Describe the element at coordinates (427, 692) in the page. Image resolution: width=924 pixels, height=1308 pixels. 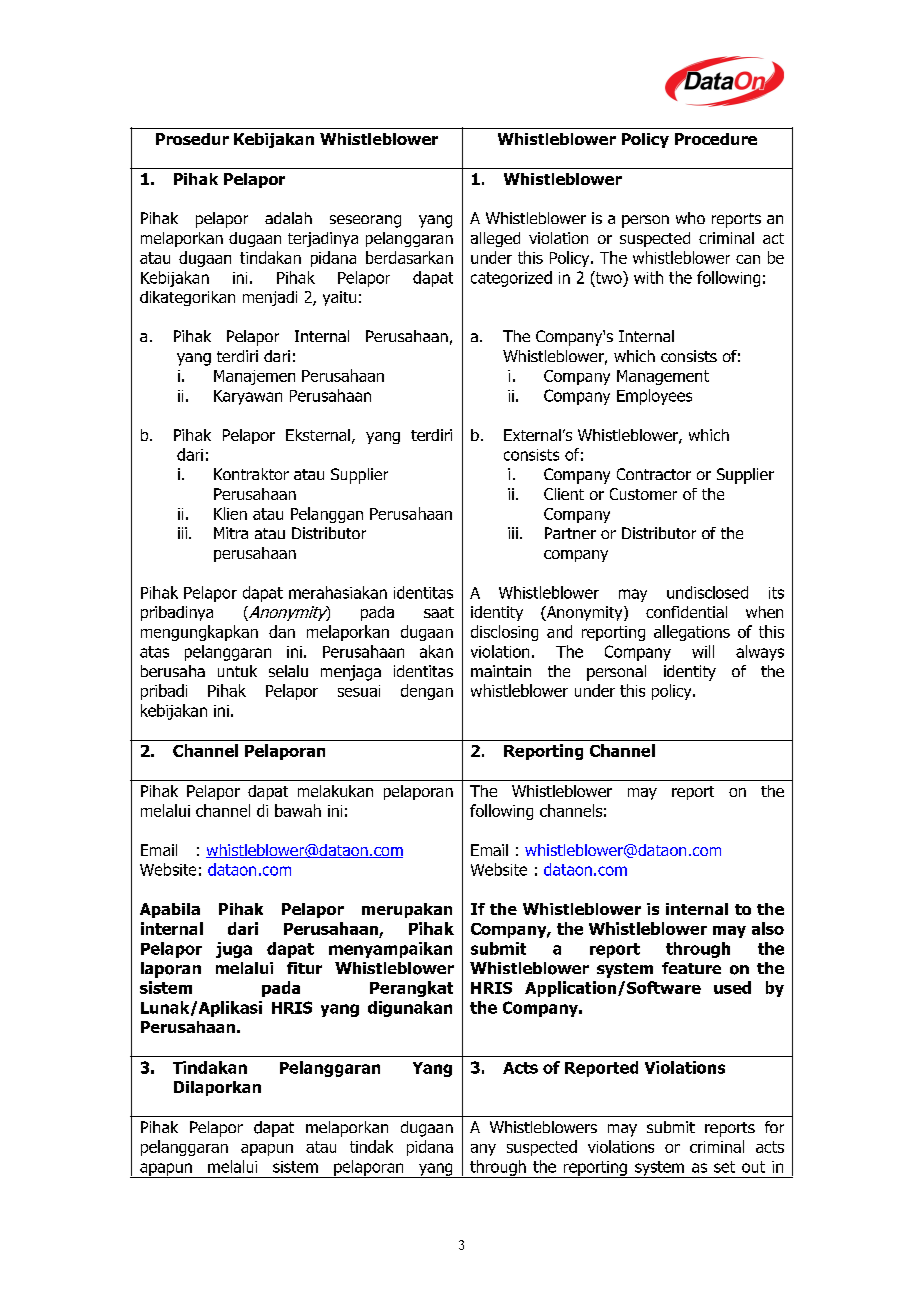
I see `dengan` at that location.
